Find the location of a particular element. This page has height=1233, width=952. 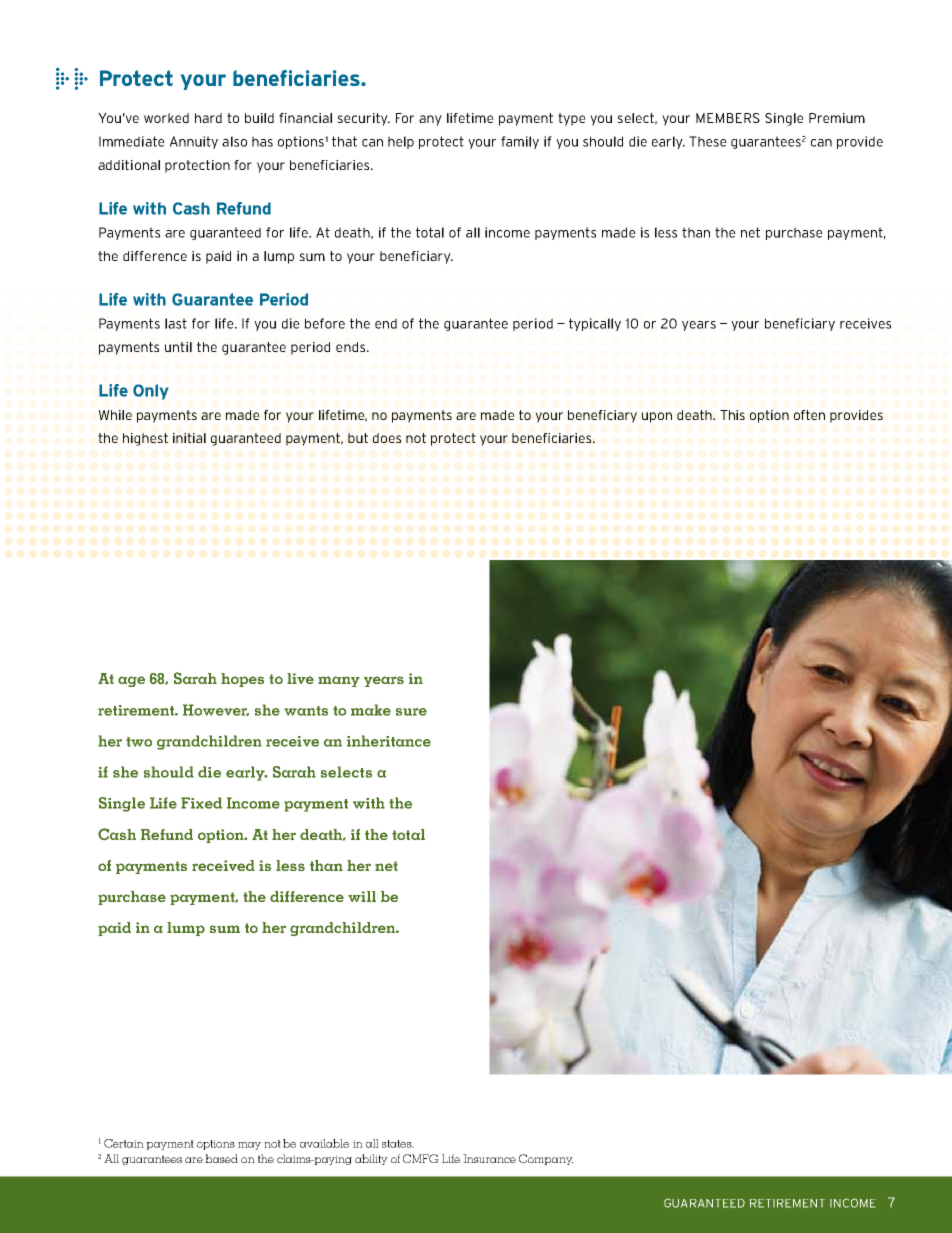

initial is located at coordinates (189, 438).
